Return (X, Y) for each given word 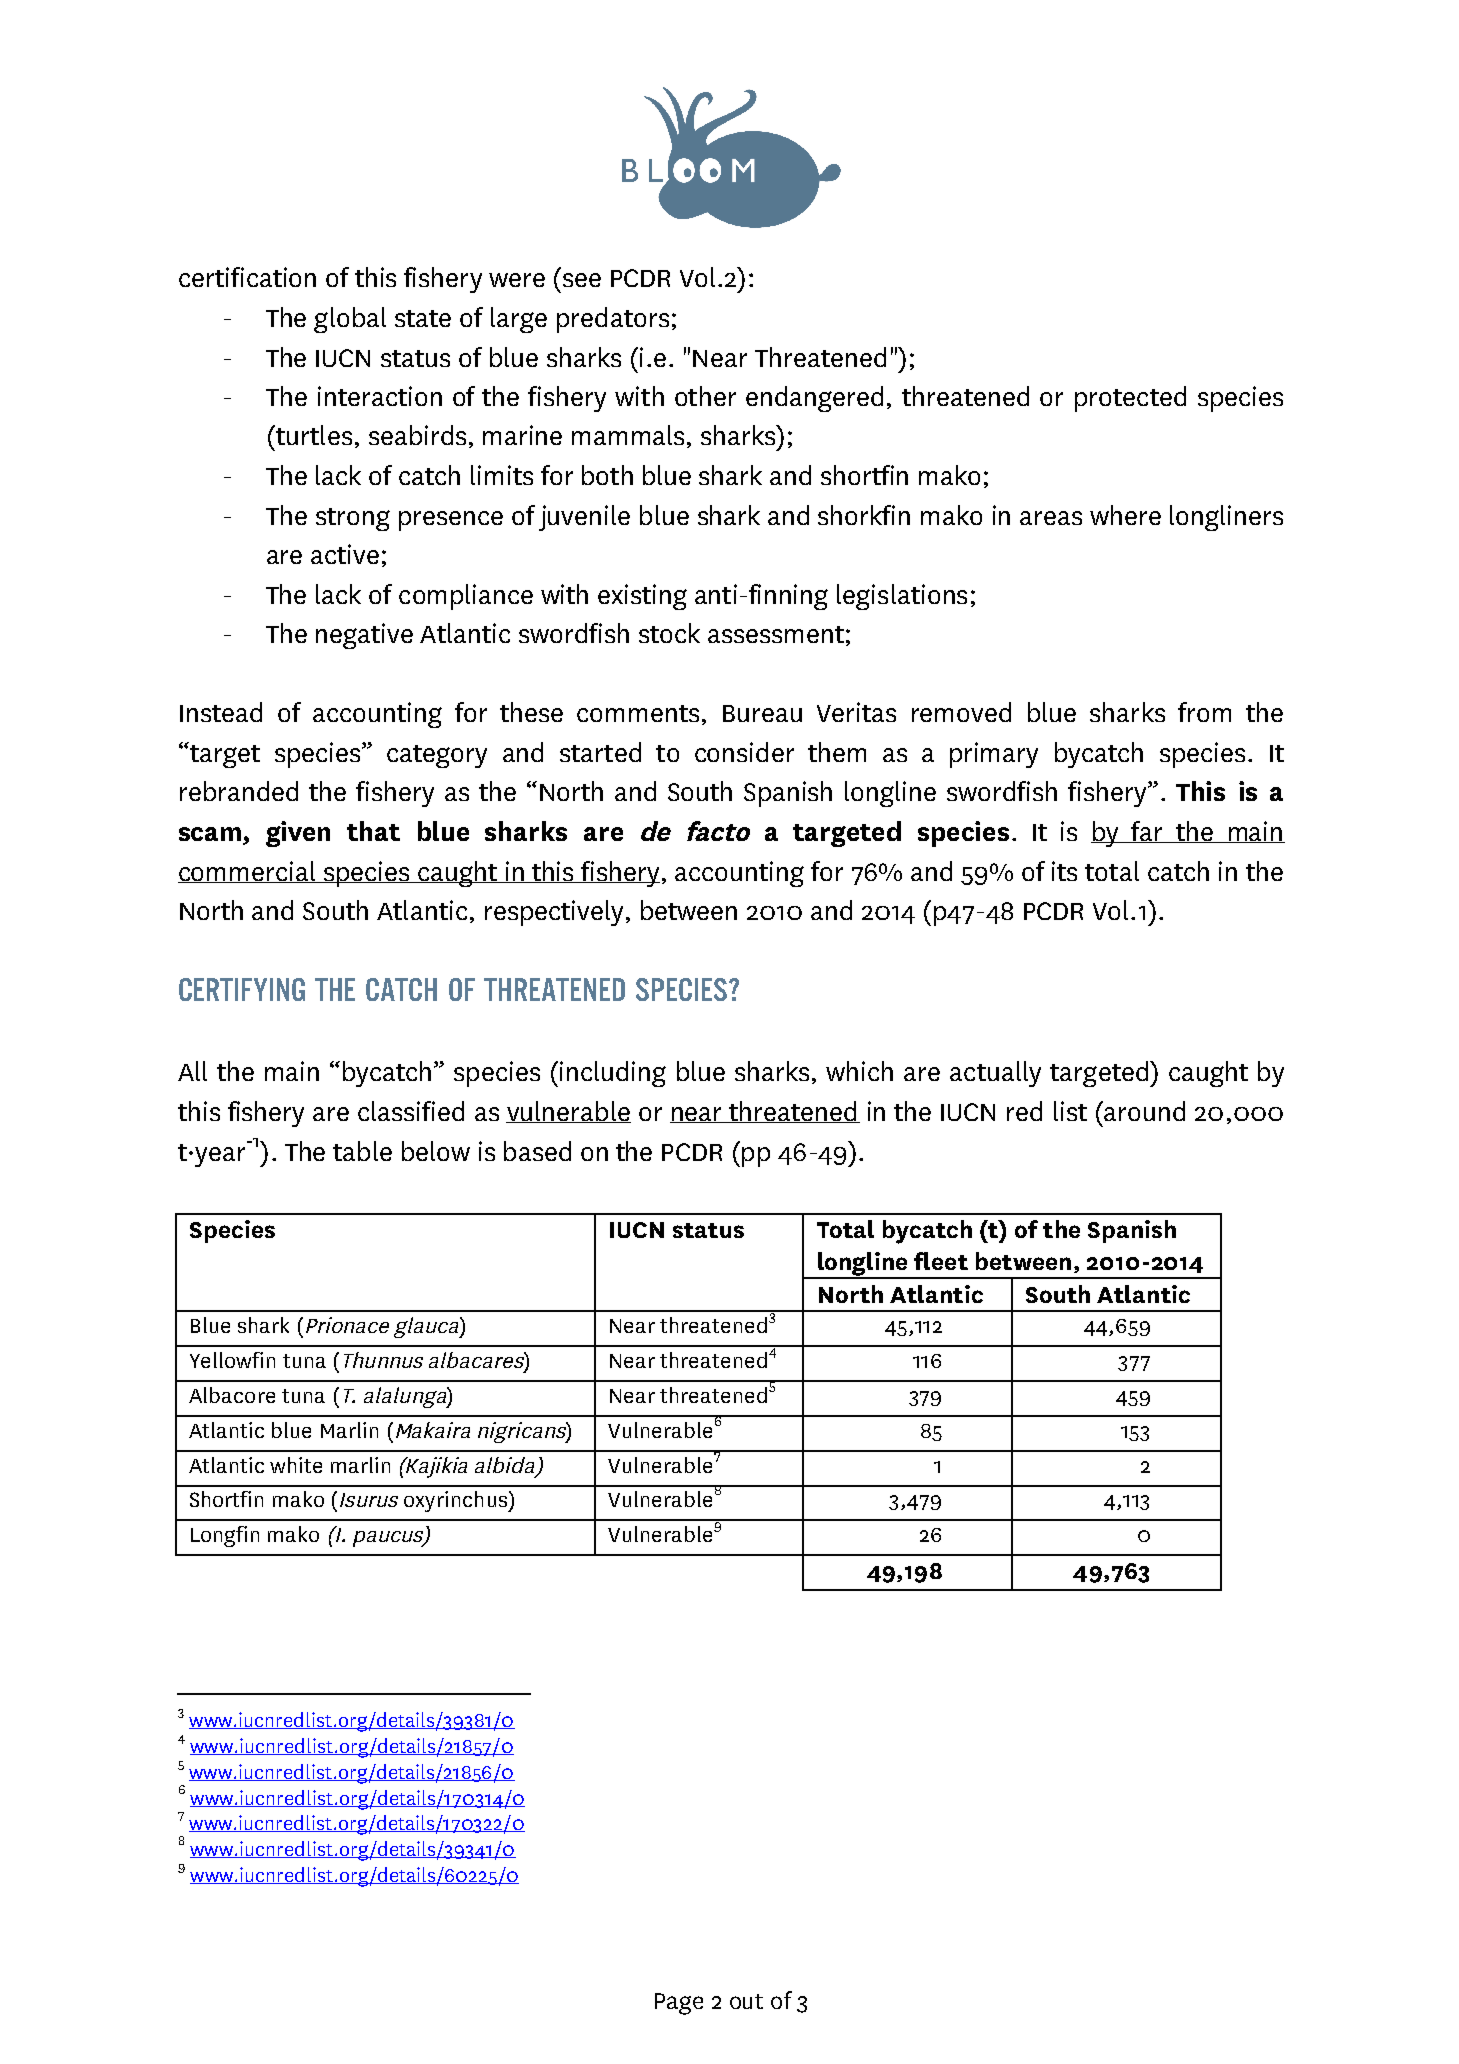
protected (1130, 399)
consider (744, 752)
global (350, 320)
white (296, 1465)
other (705, 396)
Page (679, 2004)
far (1147, 832)
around (1144, 1111)
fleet (941, 1261)
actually (995, 1074)
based (537, 1151)
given (298, 834)
